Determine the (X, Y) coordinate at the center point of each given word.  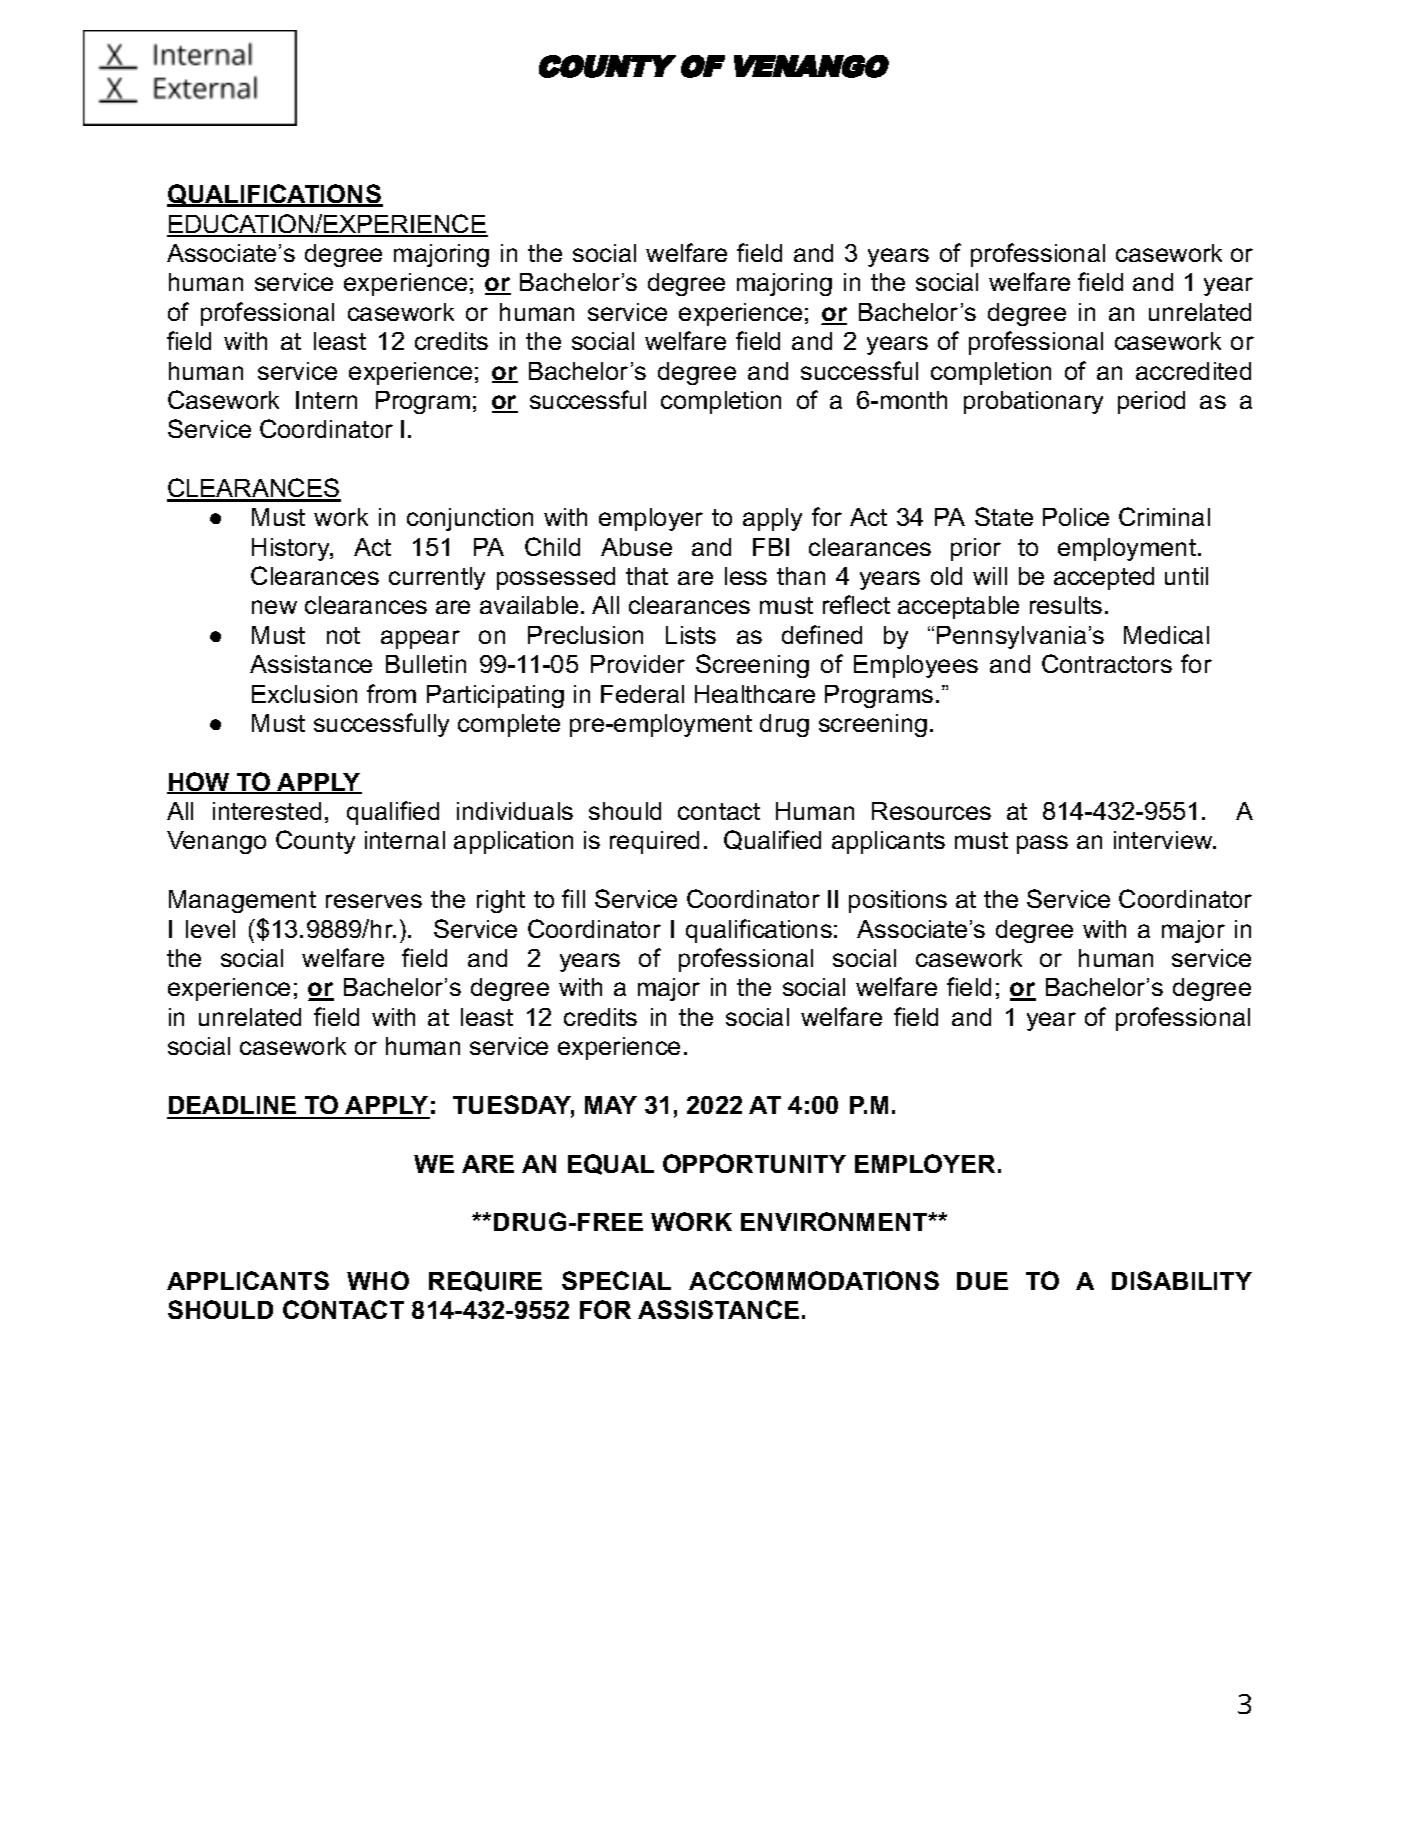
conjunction (470, 519)
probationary (1033, 402)
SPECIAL (616, 1280)
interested (267, 811)
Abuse (636, 547)
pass (1042, 844)
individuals (515, 811)
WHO (378, 1280)
